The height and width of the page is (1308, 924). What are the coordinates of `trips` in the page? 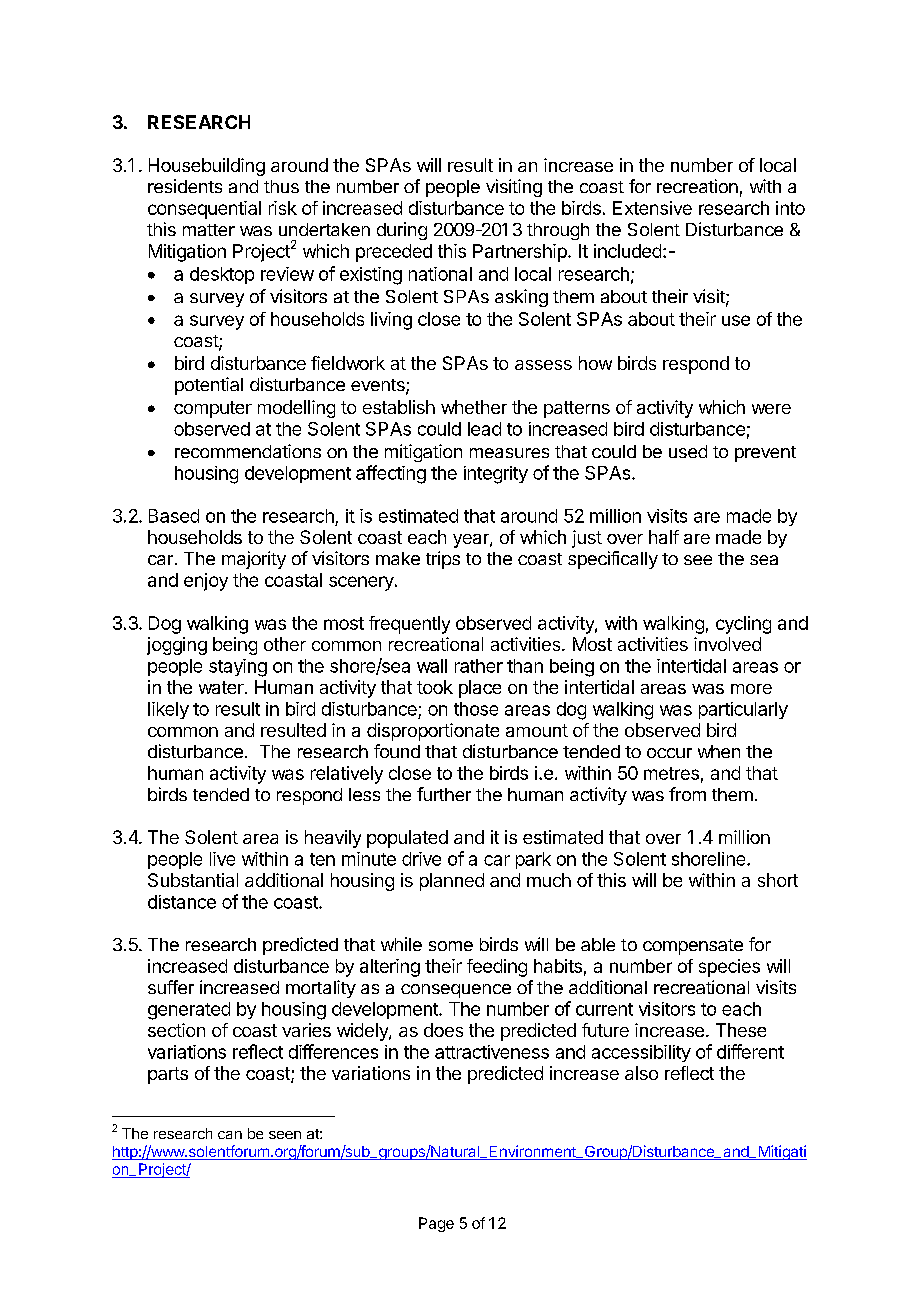 It's located at (443, 560).
